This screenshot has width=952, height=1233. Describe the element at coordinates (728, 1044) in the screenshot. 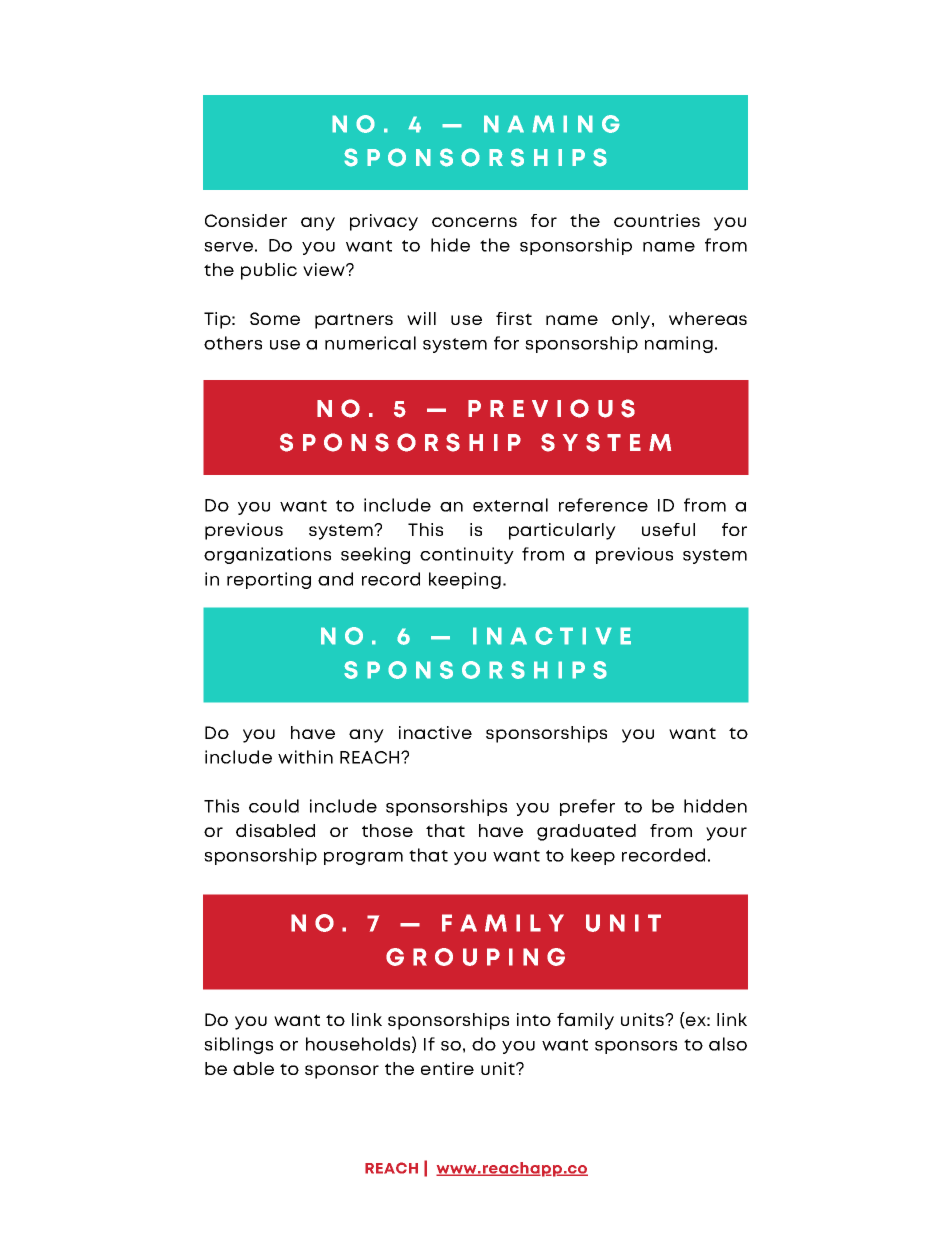

I see `also` at that location.
